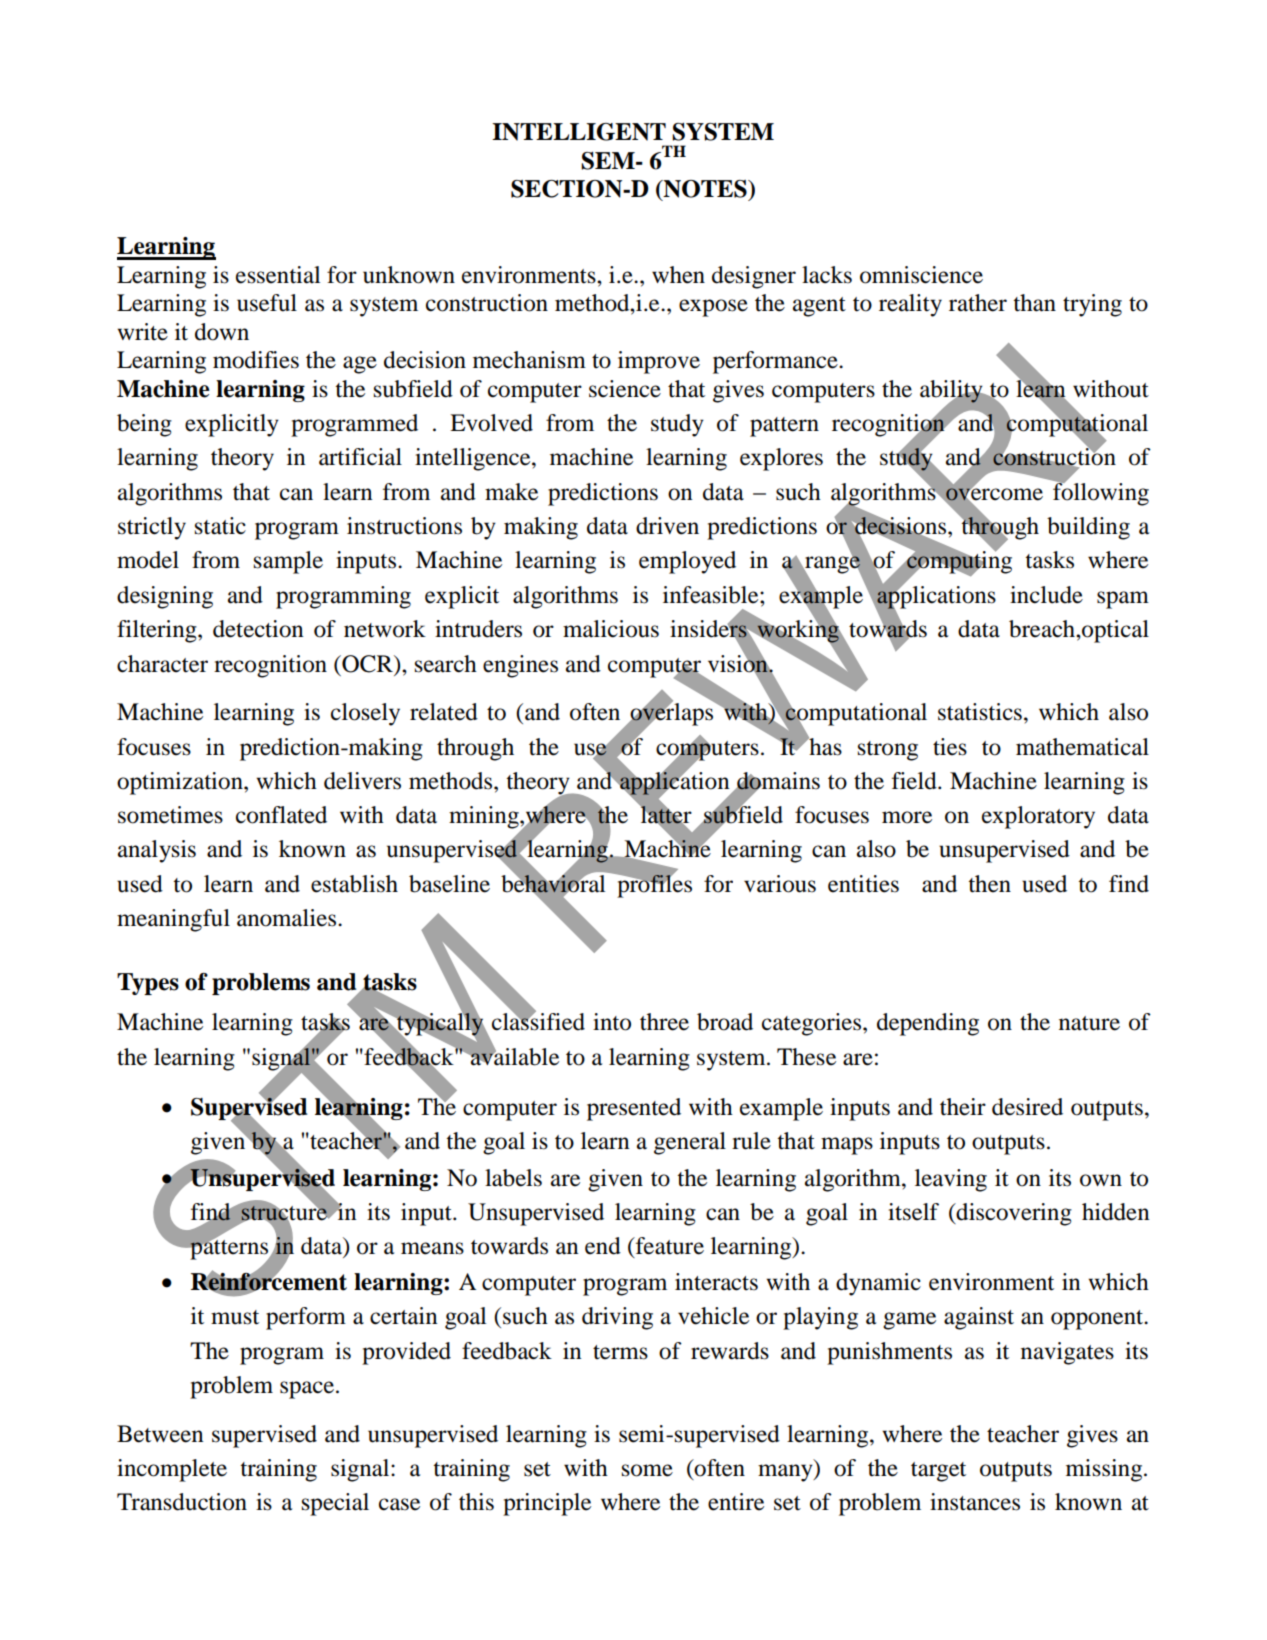  Describe the element at coordinates (705, 190) in the screenshot. I see `NOTES` at that location.
